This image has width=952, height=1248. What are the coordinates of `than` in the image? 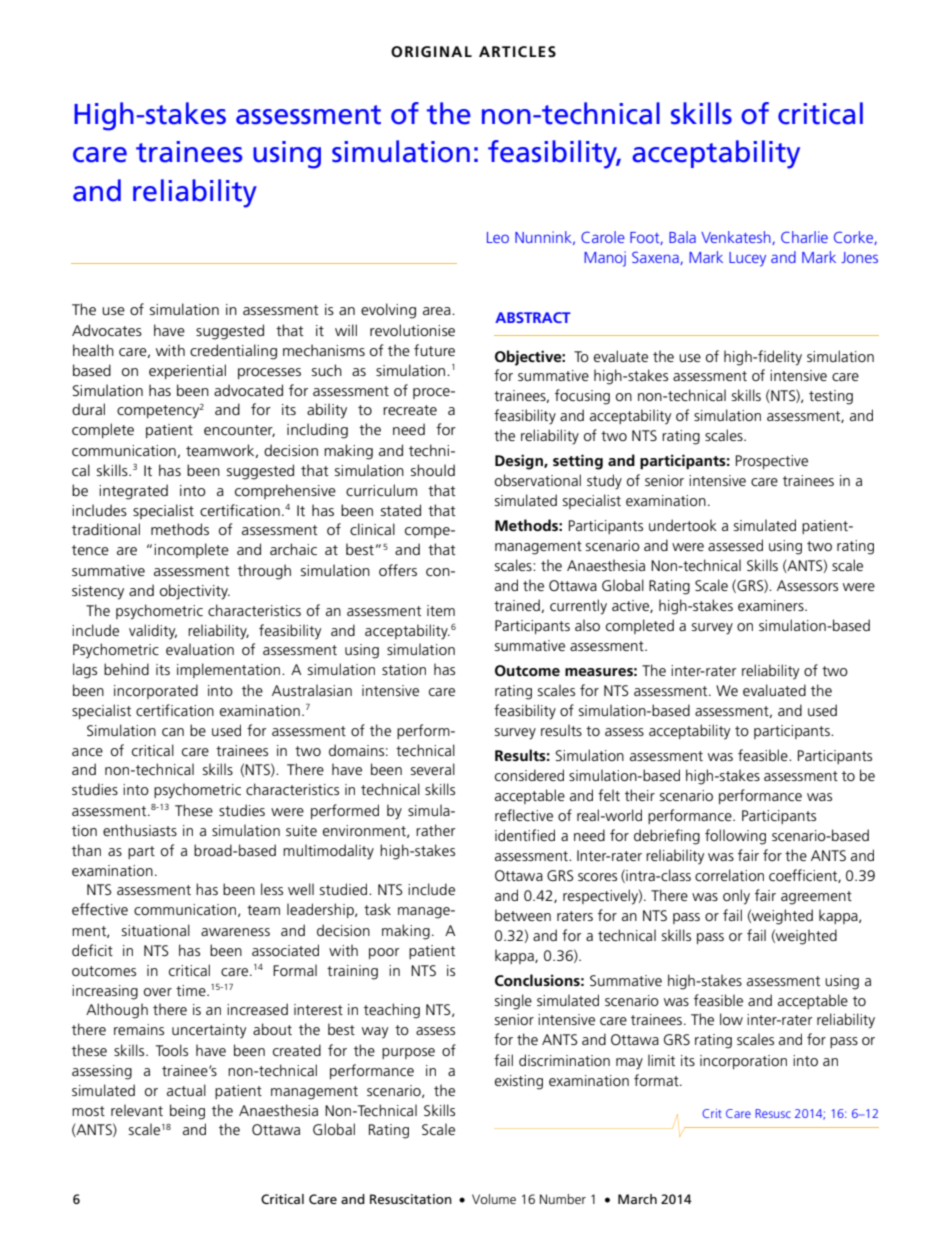 It's located at (86, 850).
